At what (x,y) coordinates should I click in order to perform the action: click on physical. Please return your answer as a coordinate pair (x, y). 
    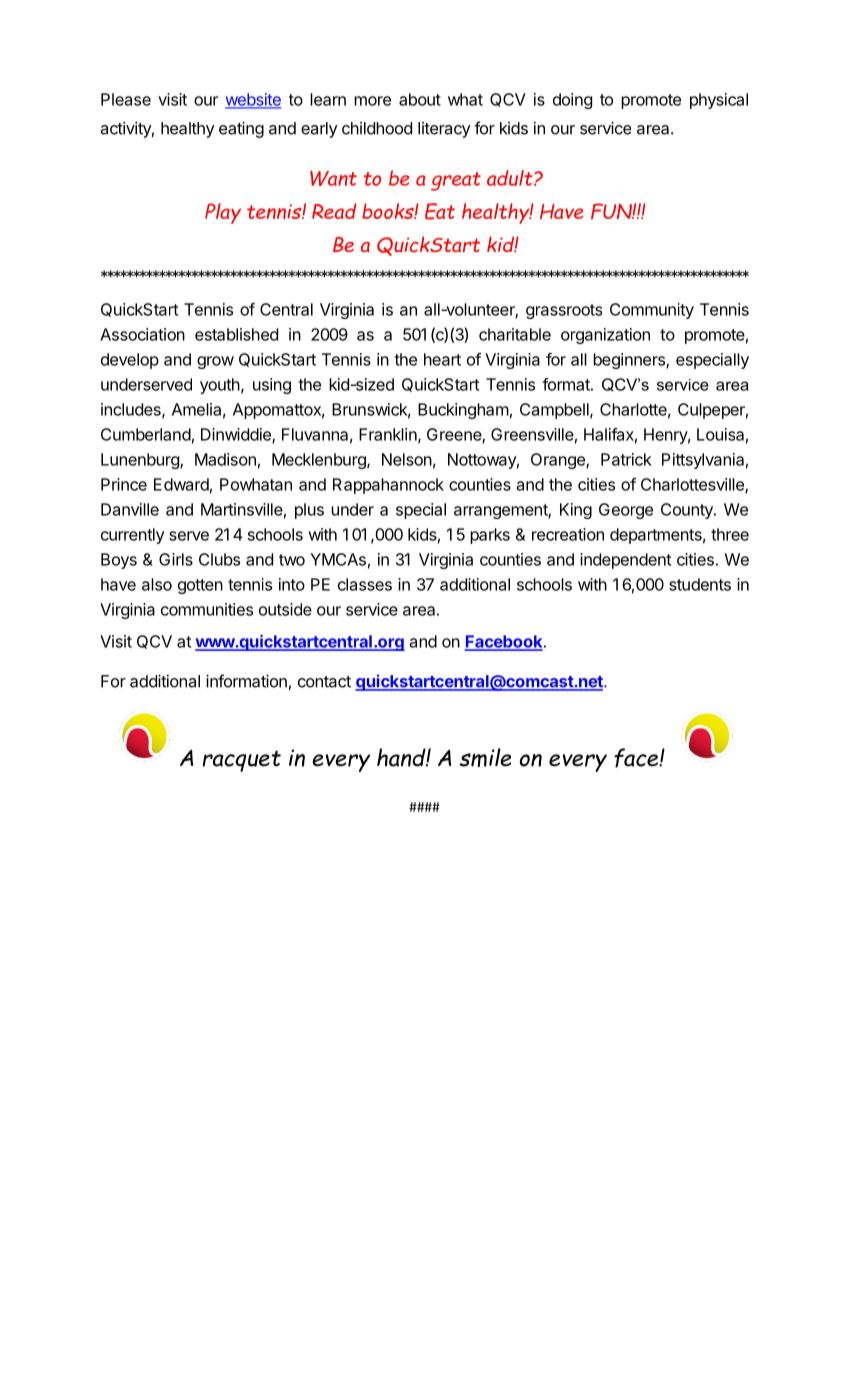
    Looking at the image, I should click on (719, 101).
